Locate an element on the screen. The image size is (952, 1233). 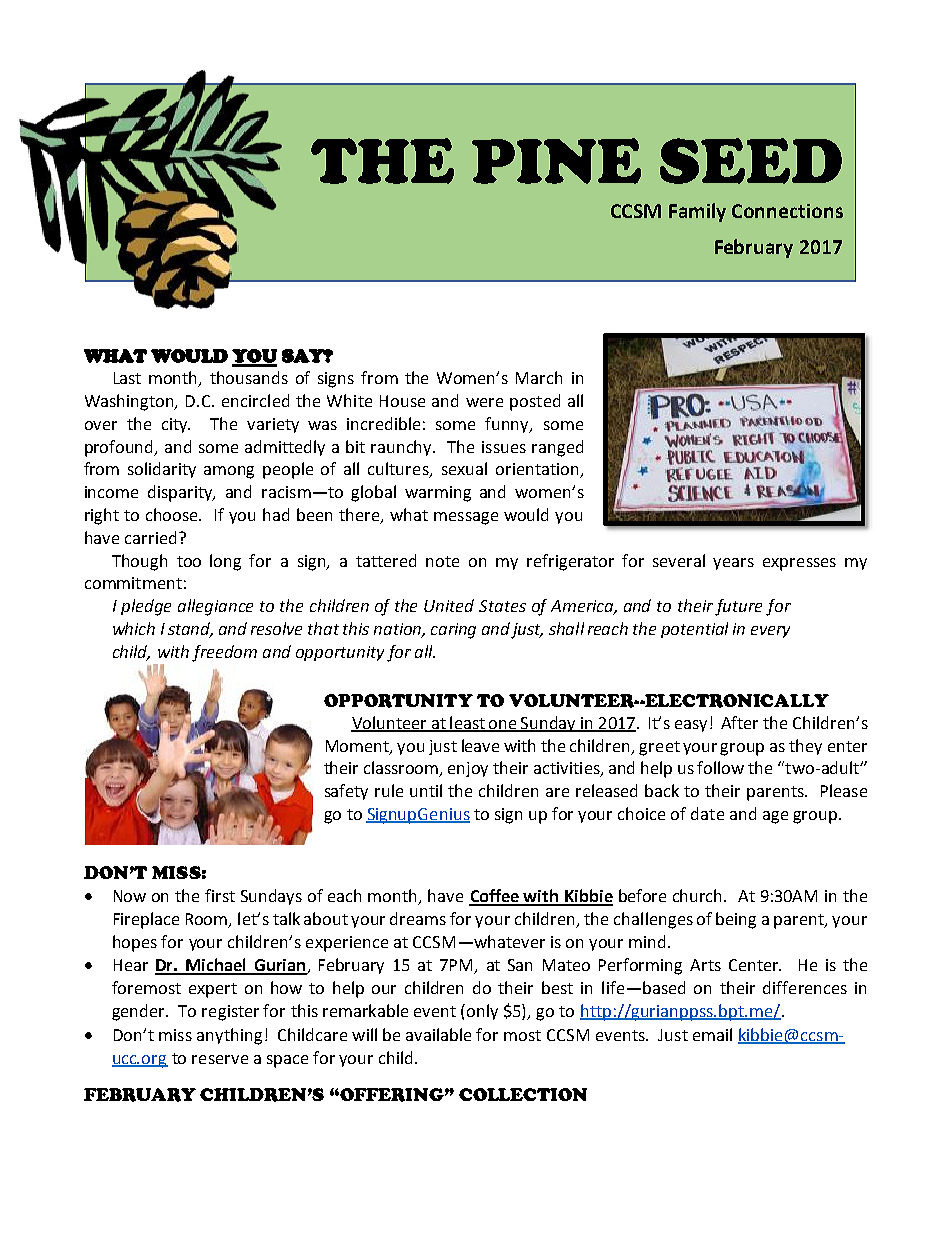
email is located at coordinates (712, 1034).
